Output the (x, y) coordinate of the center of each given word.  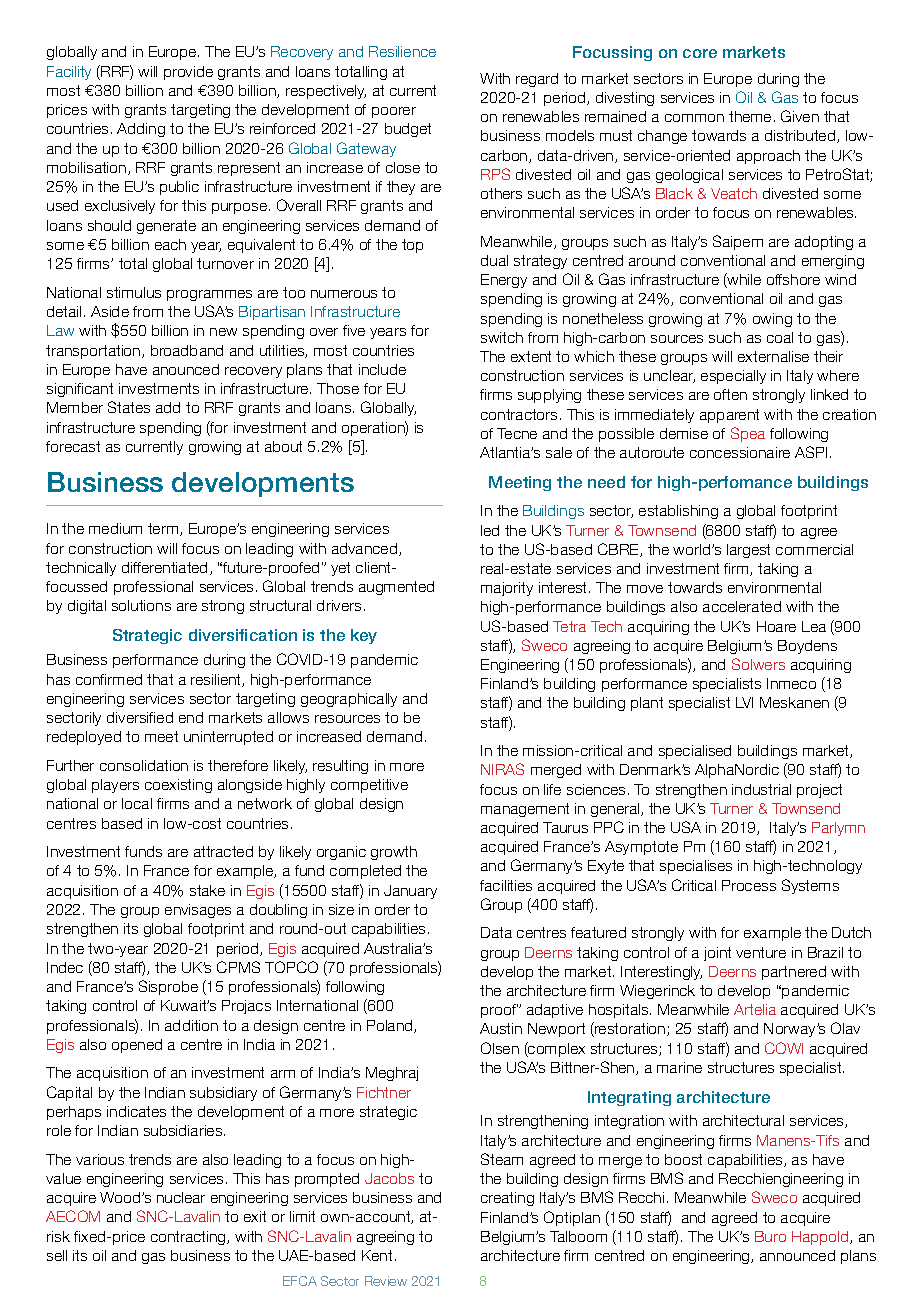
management (525, 810)
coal (780, 337)
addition (191, 1025)
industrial (761, 789)
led (490, 530)
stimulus (134, 292)
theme (750, 116)
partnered (794, 973)
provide (188, 73)
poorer (394, 112)
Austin (501, 1028)
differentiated (166, 568)
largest (748, 551)
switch (502, 337)
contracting (189, 1238)
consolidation (144, 765)
